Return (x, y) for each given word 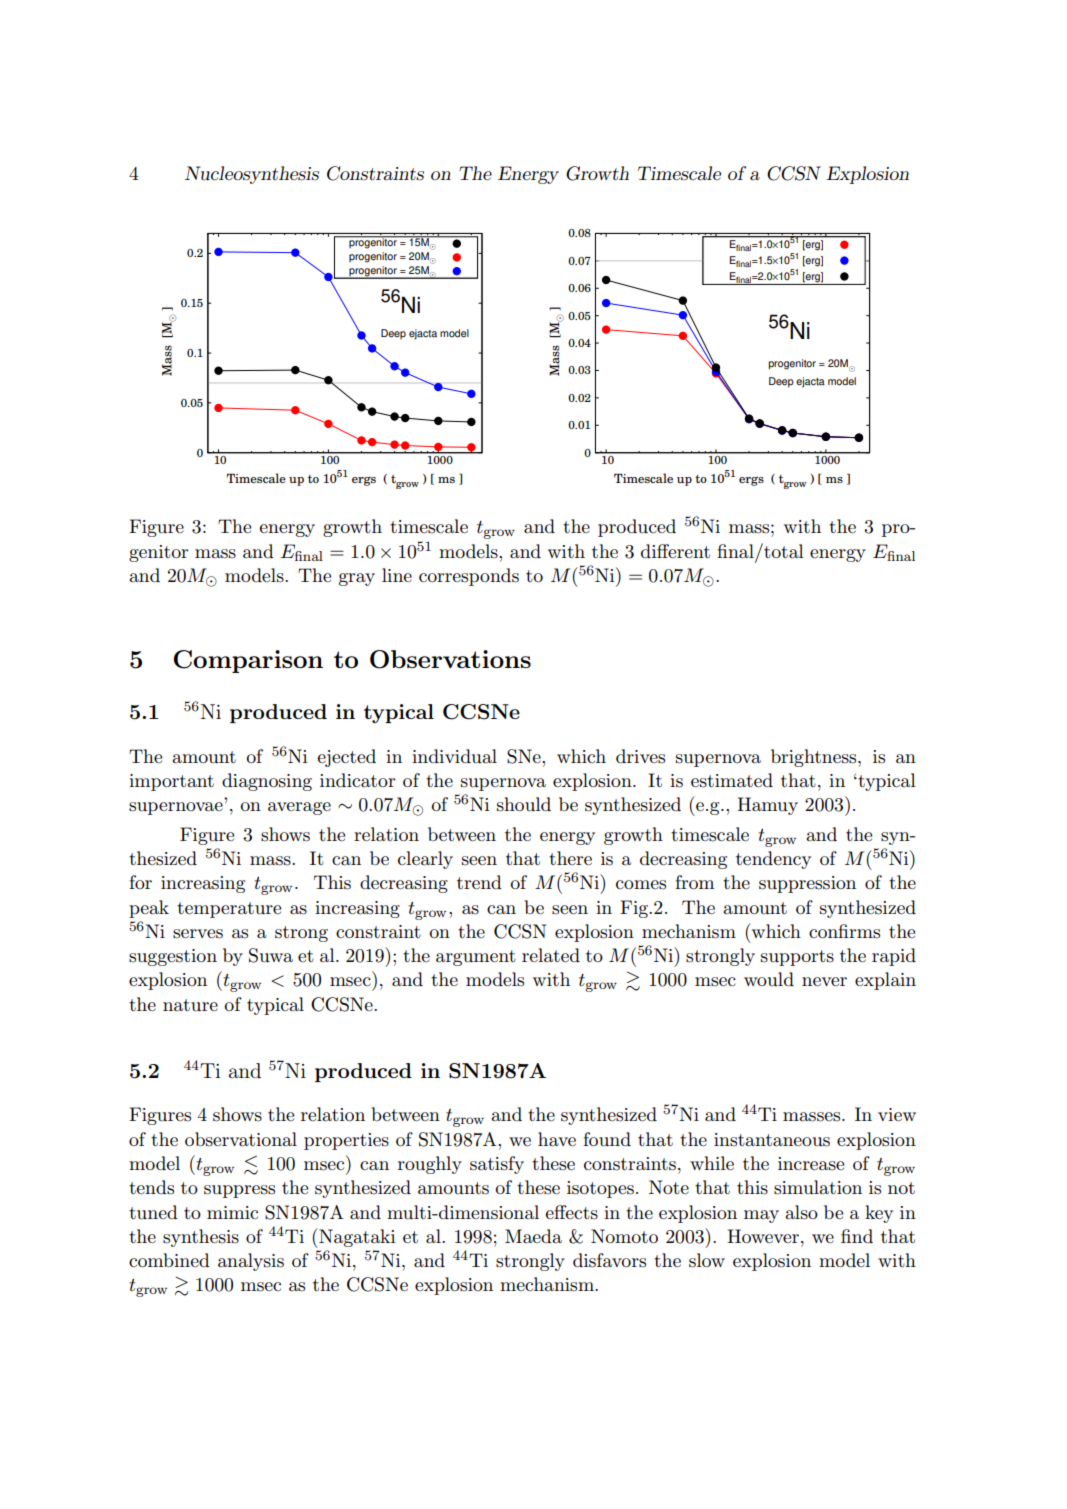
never (824, 982)
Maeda (533, 1236)
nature (190, 1005)
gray (357, 579)
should (524, 804)
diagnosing (267, 782)
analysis (251, 1262)
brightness (815, 758)
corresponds (469, 577)
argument (476, 958)
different (675, 551)
